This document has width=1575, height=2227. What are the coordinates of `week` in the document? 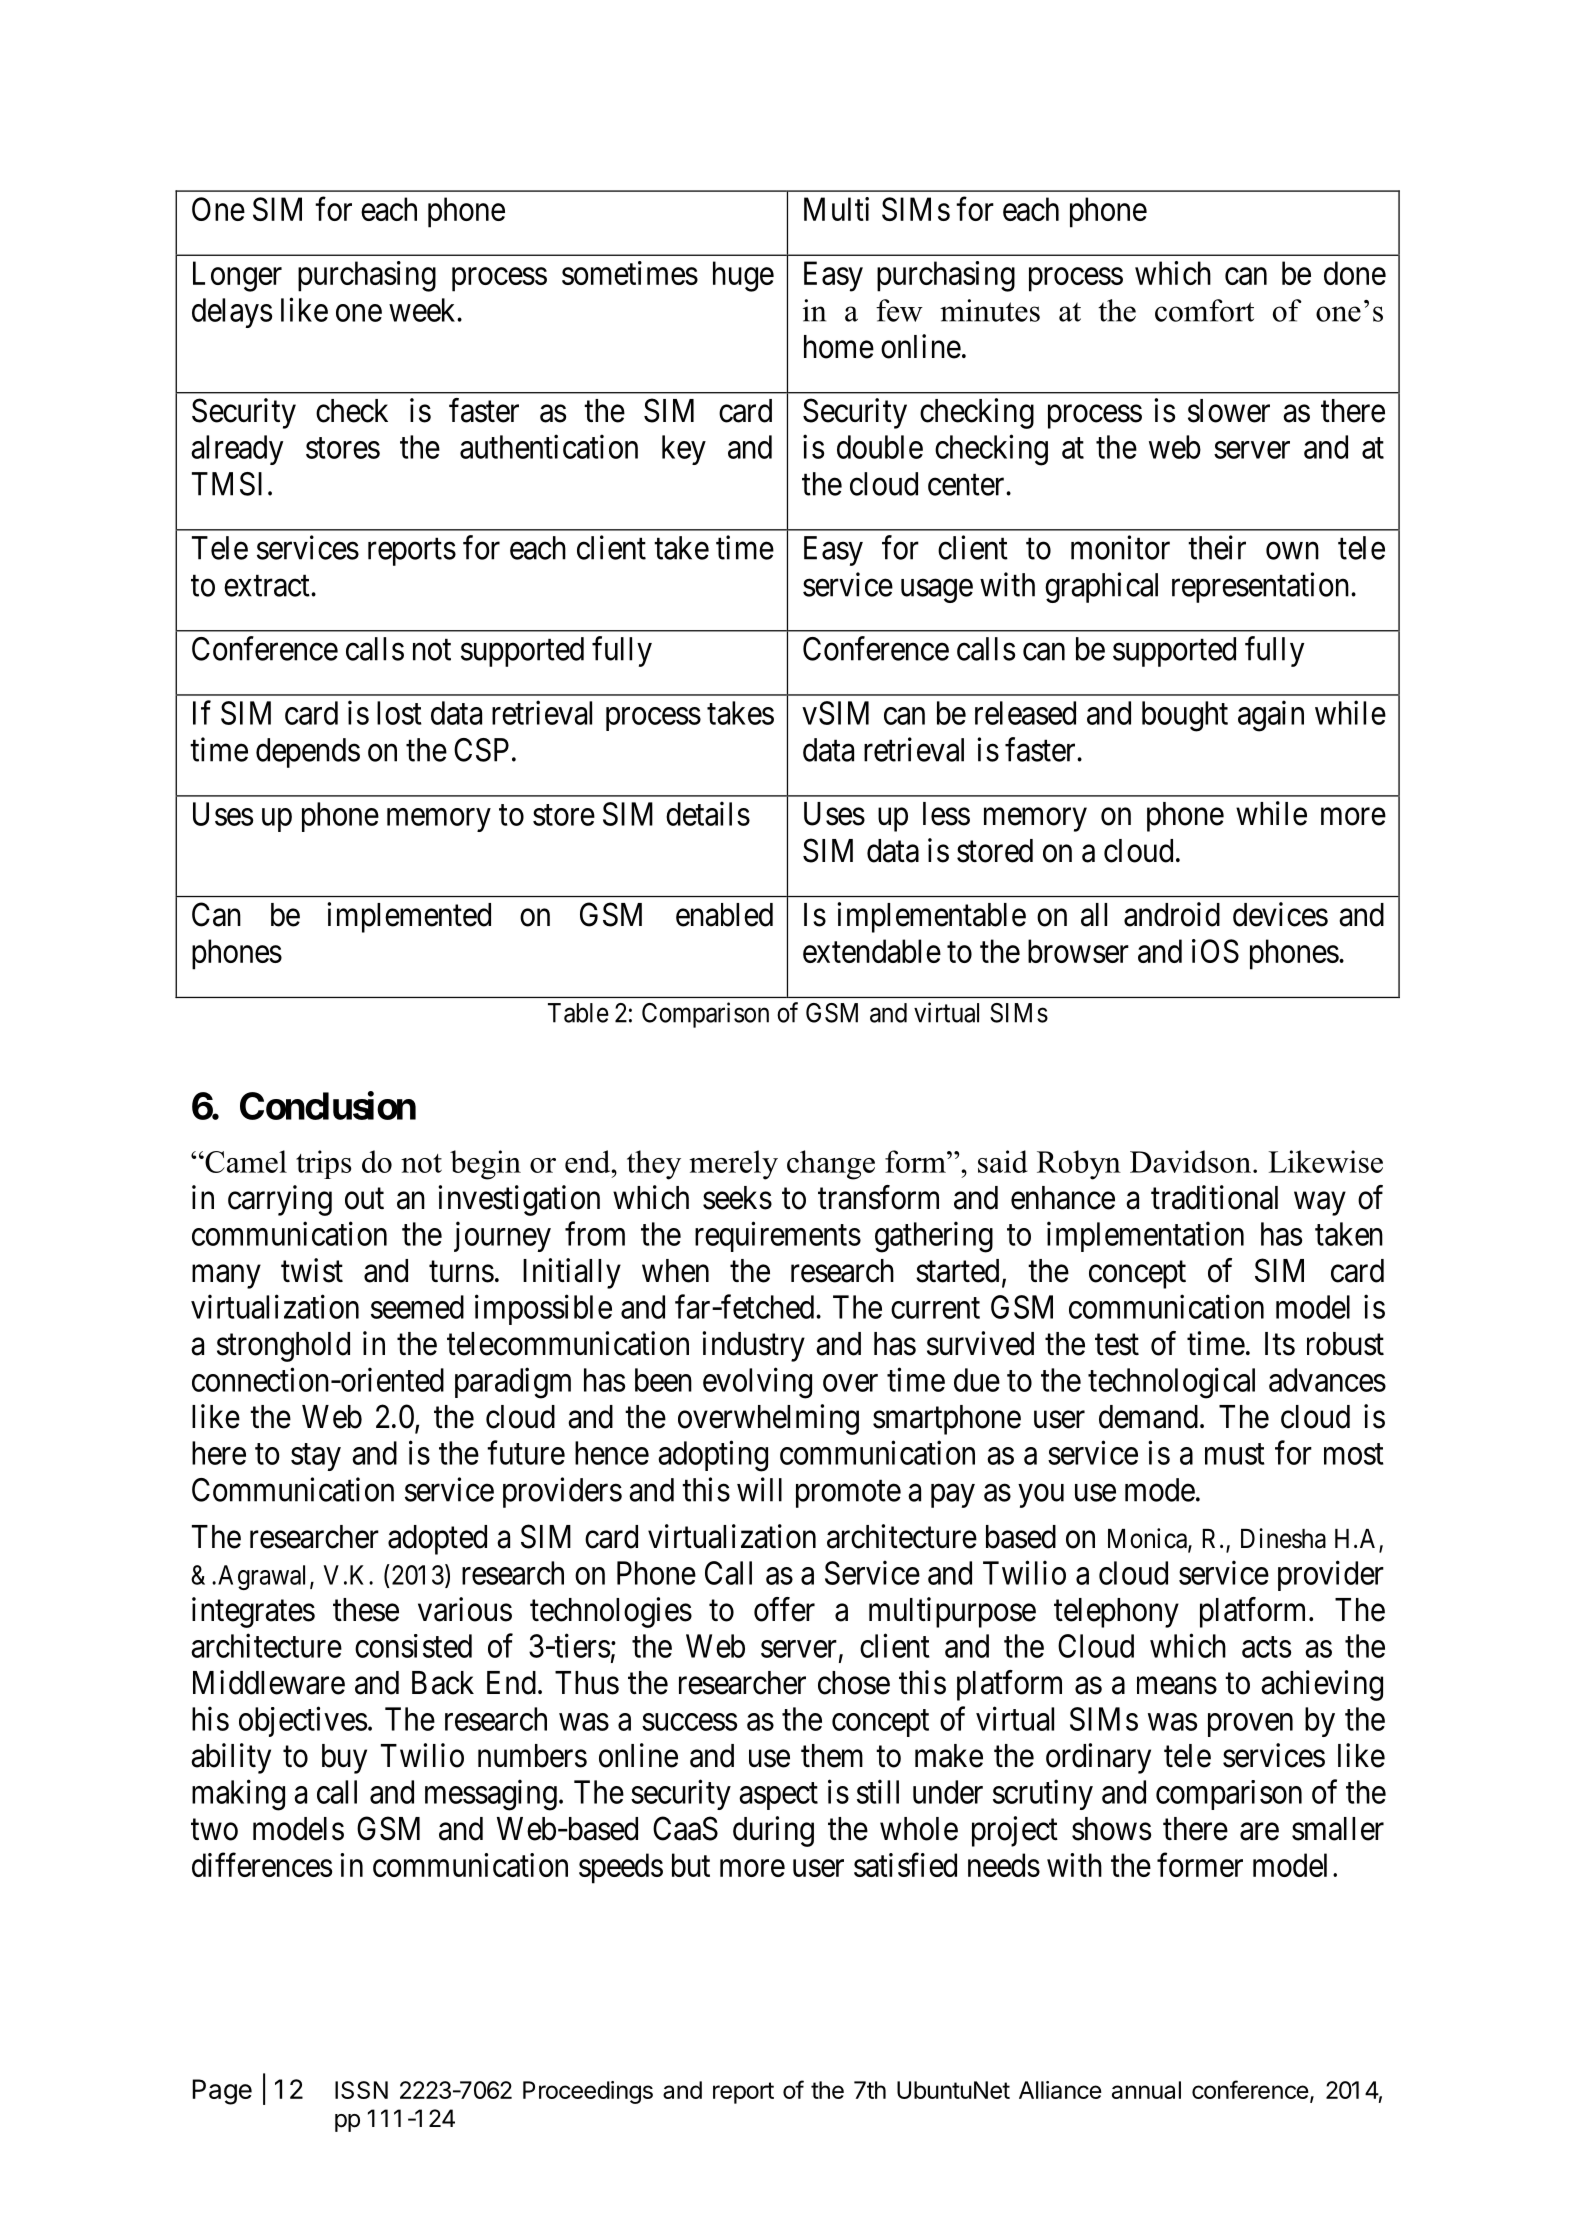 It's located at (423, 310).
